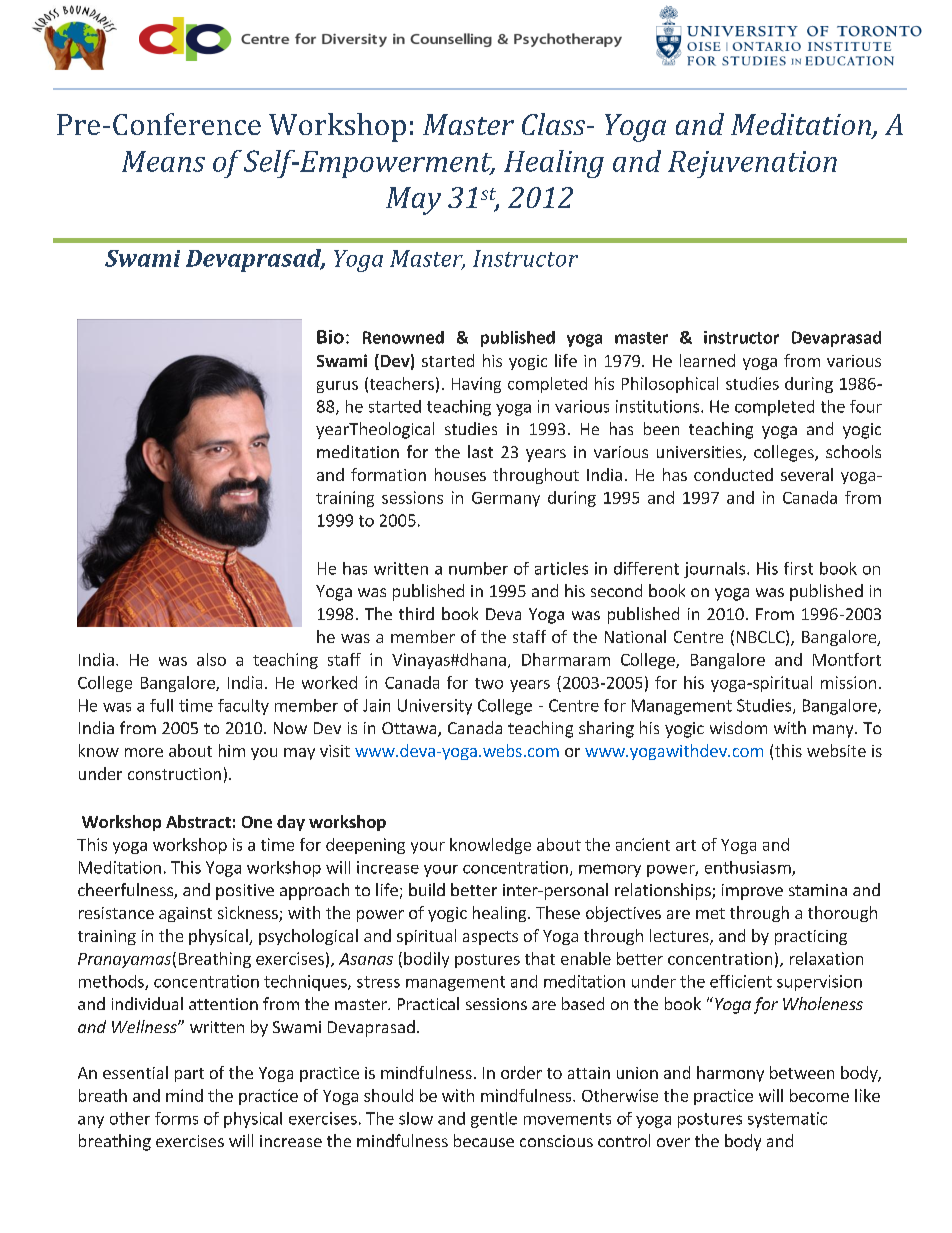 The image size is (952, 1233). I want to click on also, so click(211, 659).
